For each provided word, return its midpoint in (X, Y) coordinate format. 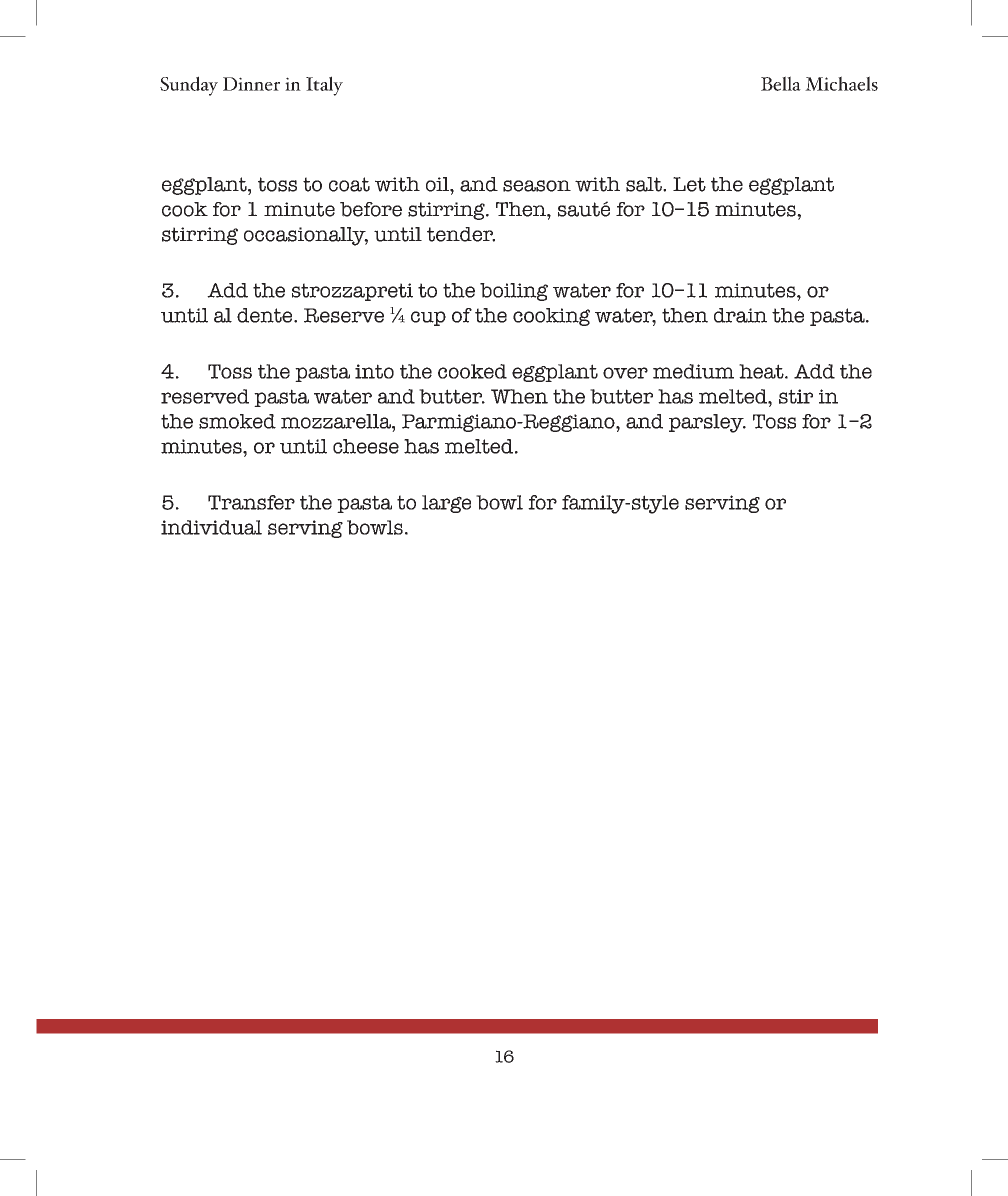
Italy (324, 86)
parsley (707, 423)
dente (266, 315)
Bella (781, 83)
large (446, 504)
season (537, 186)
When (519, 396)
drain (740, 315)
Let (689, 184)
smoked (237, 421)
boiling (514, 292)
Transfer (251, 502)
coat (349, 184)
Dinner (251, 84)
